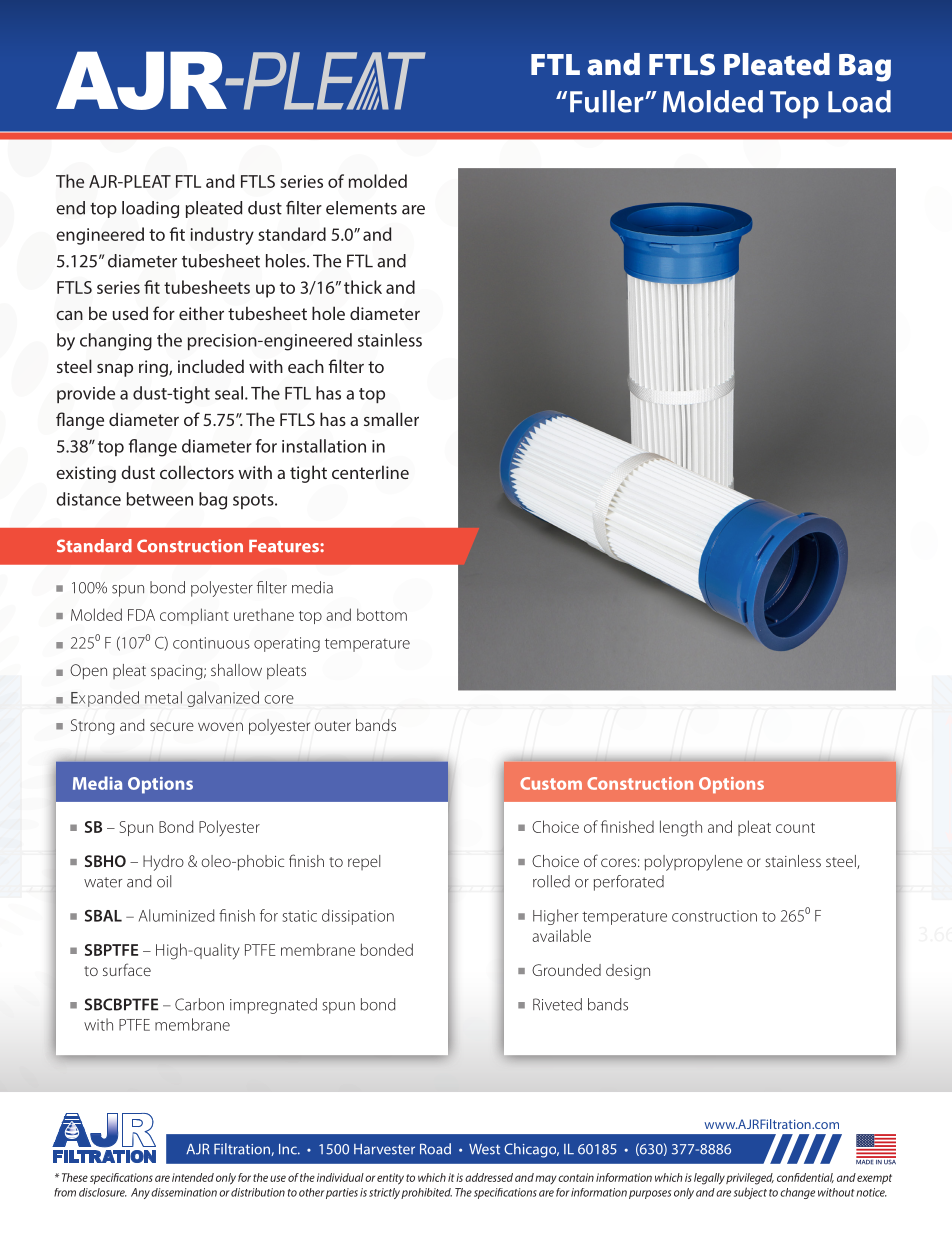 The image size is (952, 1233). What do you see at coordinates (694, 863) in the screenshot?
I see `polypropylene` at bounding box center [694, 863].
